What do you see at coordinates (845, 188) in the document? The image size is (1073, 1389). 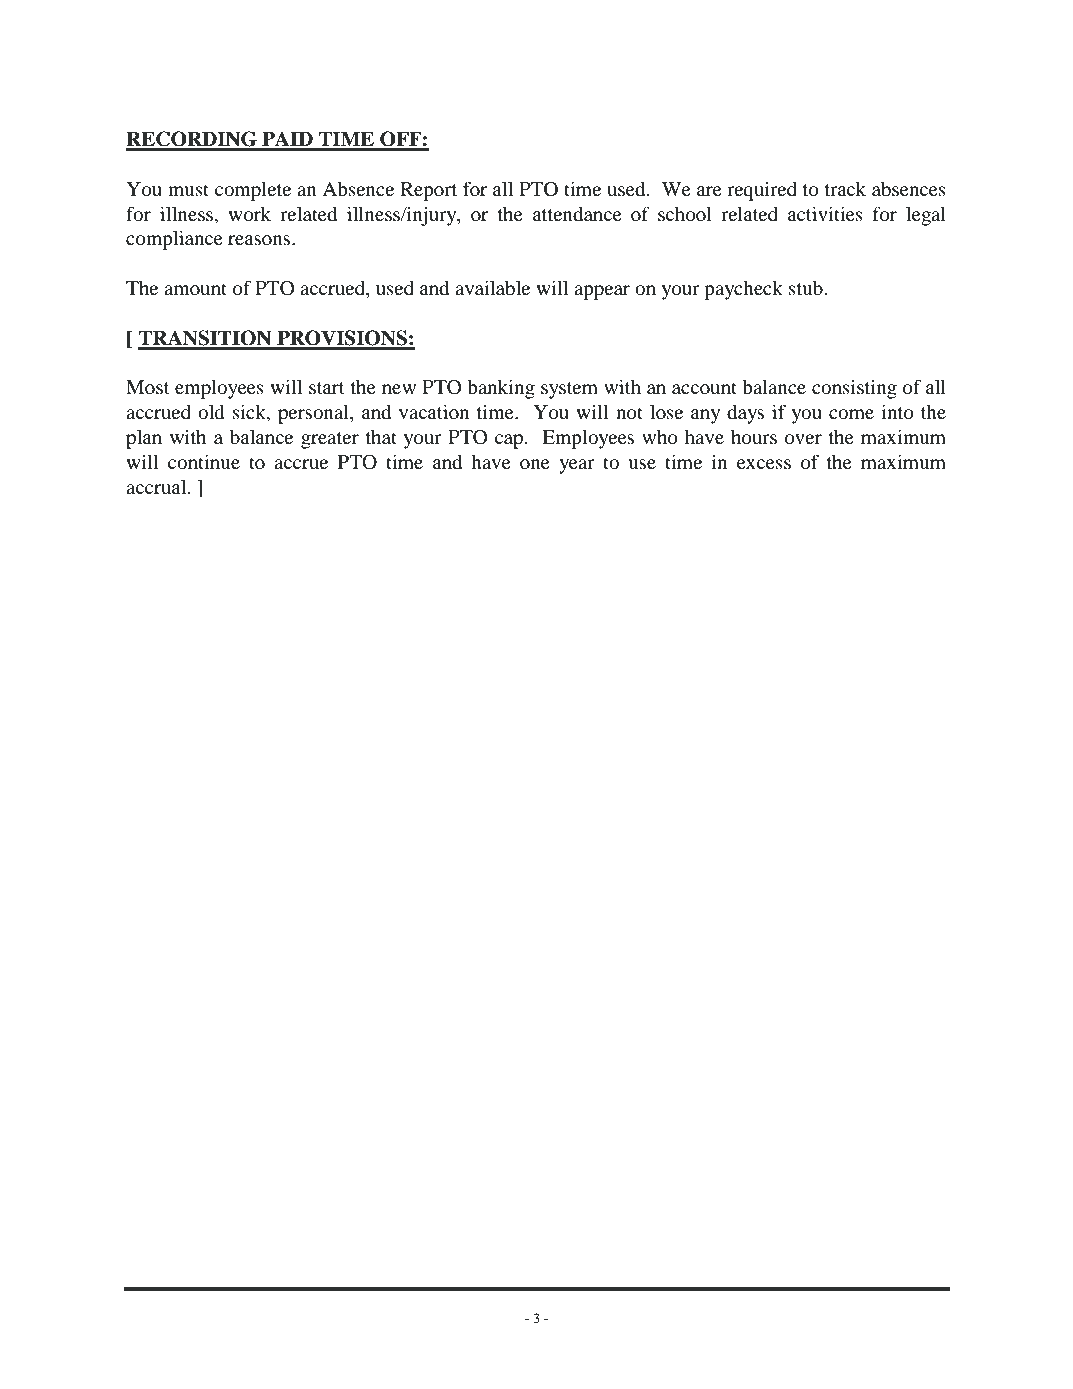 I see `track` at bounding box center [845, 188].
